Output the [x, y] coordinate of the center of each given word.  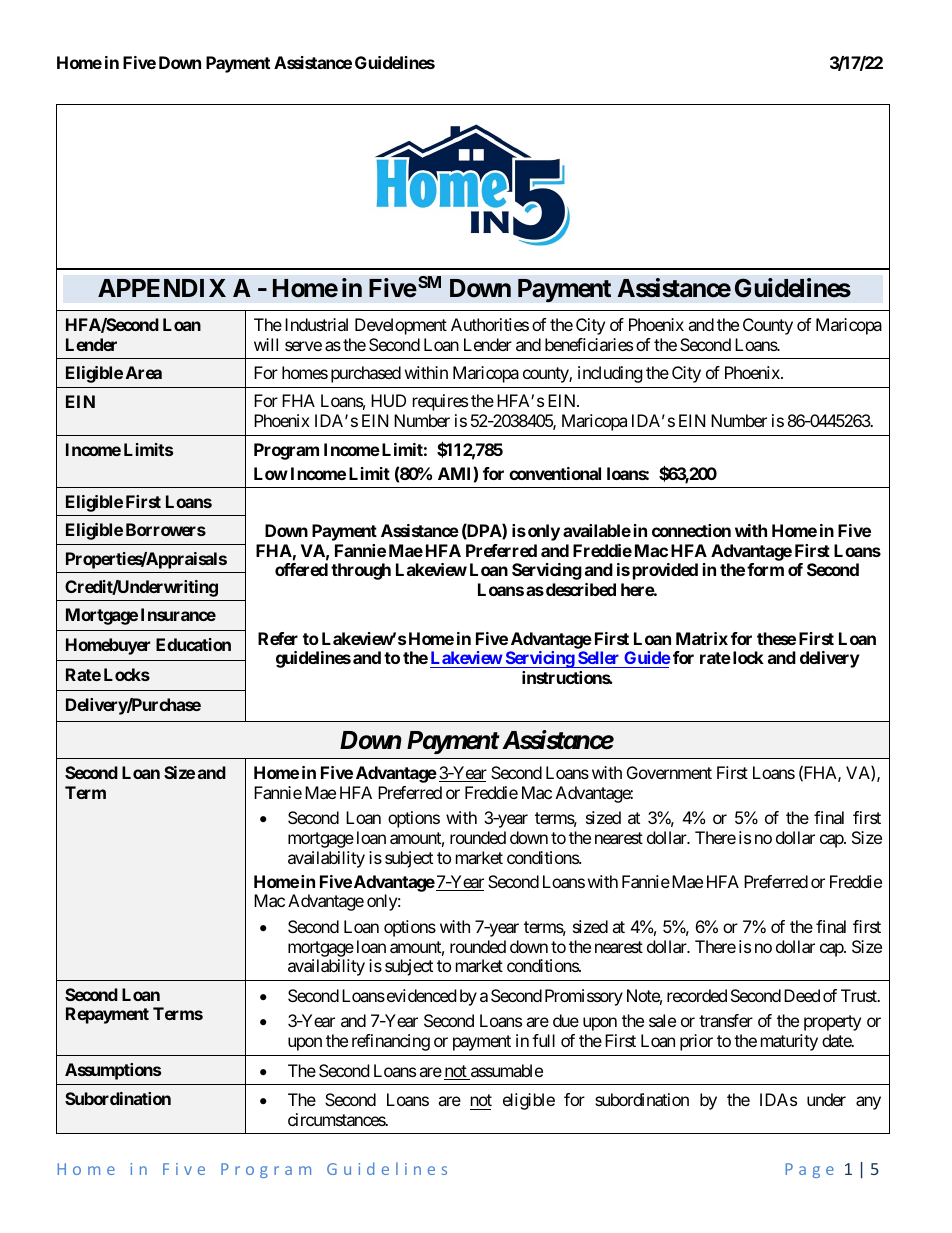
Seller [599, 659]
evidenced [420, 995]
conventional [555, 473]
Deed [802, 995]
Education [193, 644]
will [266, 344]
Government [669, 772]
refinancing [391, 1042]
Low [271, 473]
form [765, 569]
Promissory [584, 997]
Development [401, 326]
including [610, 374]
